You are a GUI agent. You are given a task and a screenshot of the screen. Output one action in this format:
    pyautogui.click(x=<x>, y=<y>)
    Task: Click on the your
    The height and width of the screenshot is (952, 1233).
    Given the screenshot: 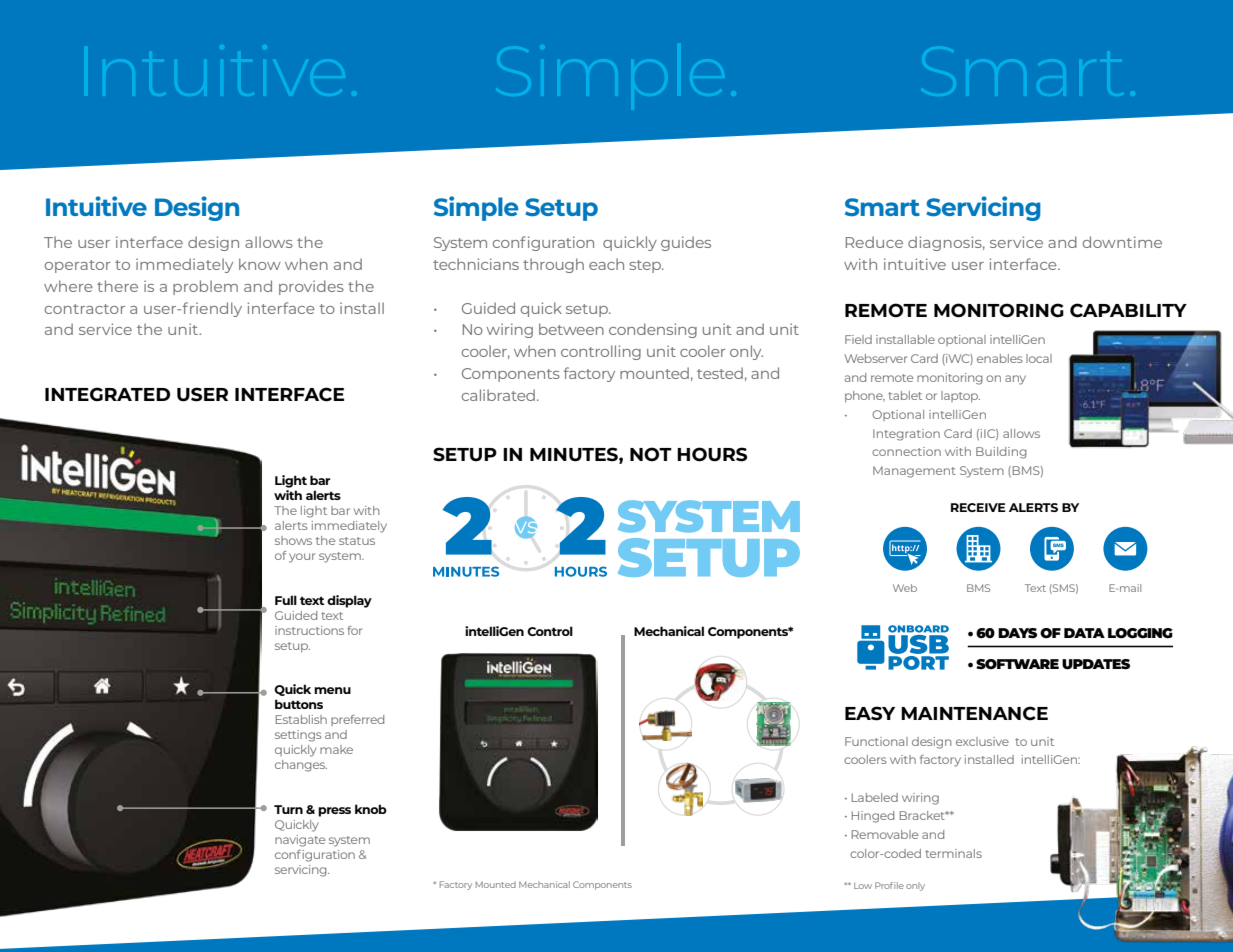 What is the action you would take?
    pyautogui.click(x=302, y=558)
